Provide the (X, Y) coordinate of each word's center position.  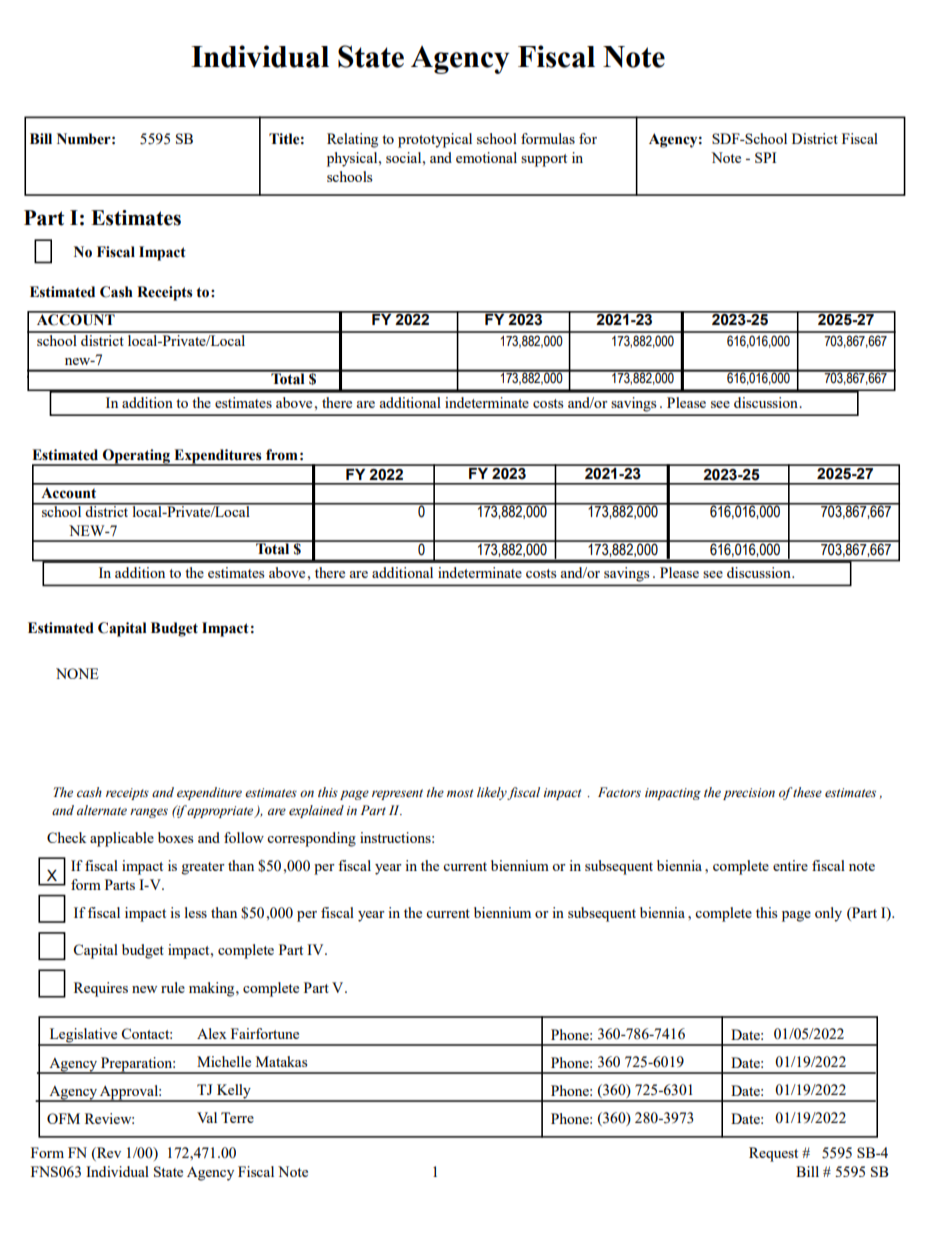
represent (397, 794)
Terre (237, 1117)
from (282, 455)
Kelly (233, 1092)
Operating (136, 457)
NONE (77, 673)
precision (749, 794)
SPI (765, 157)
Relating (352, 140)
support (544, 160)
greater (203, 868)
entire (790, 865)
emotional (486, 157)
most (460, 793)
